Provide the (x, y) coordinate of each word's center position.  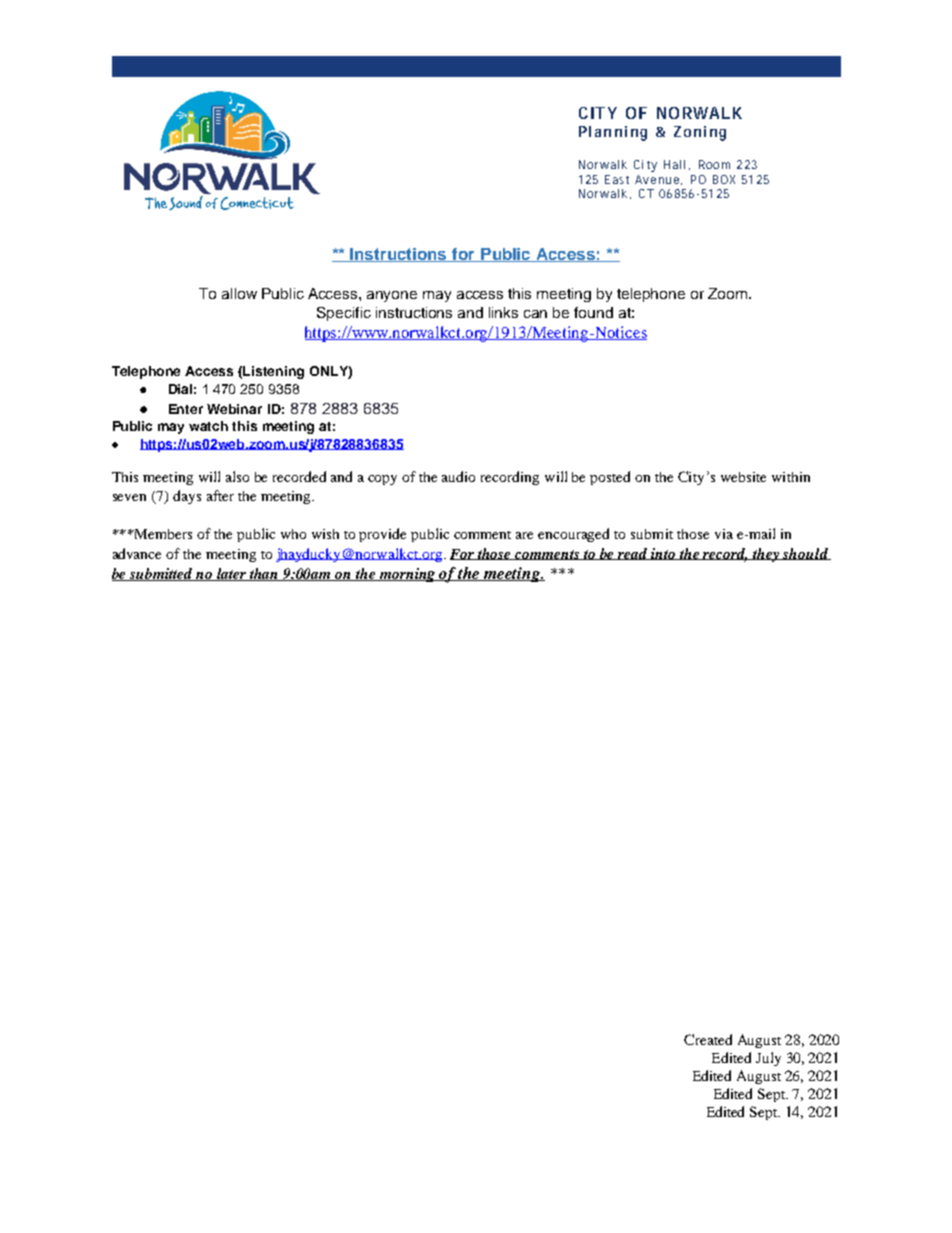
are (524, 535)
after (220, 495)
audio (458, 476)
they (766, 555)
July (768, 1059)
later (232, 574)
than (264, 574)
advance (137, 553)
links (503, 312)
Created (708, 1039)
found (593, 312)
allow (239, 293)
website (743, 477)
